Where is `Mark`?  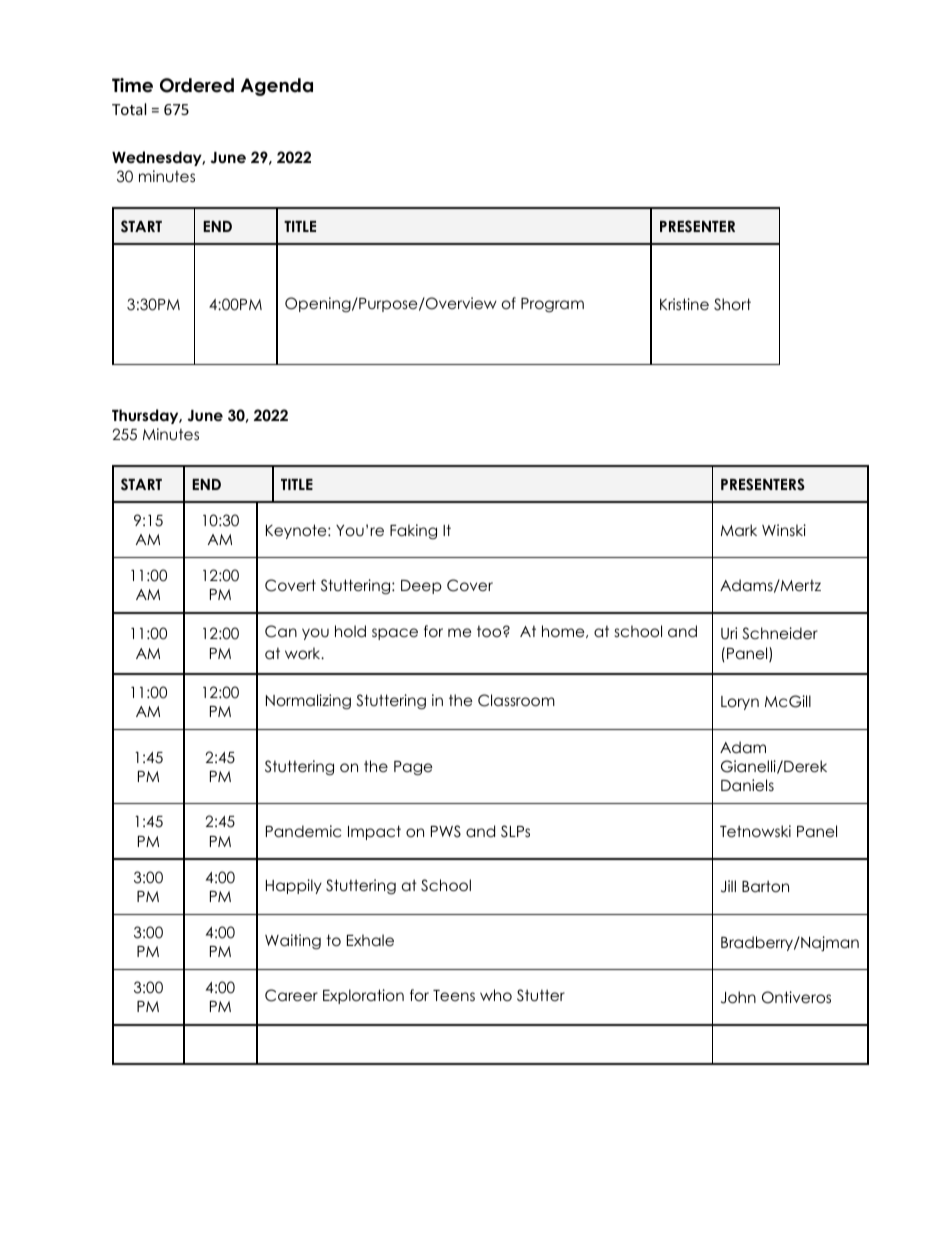 Mark is located at coordinates (739, 530).
